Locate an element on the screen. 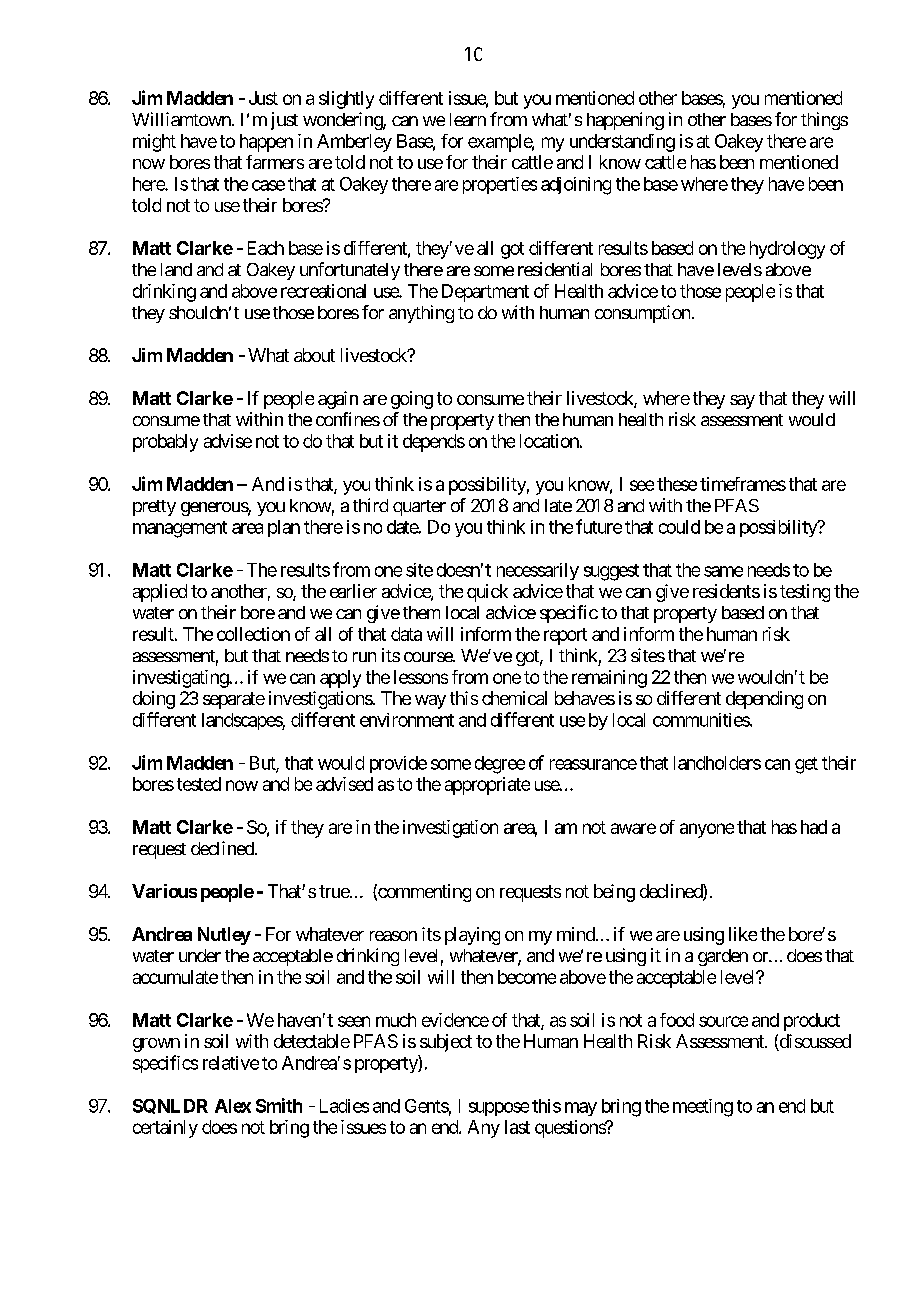  depends is located at coordinates (434, 443).
